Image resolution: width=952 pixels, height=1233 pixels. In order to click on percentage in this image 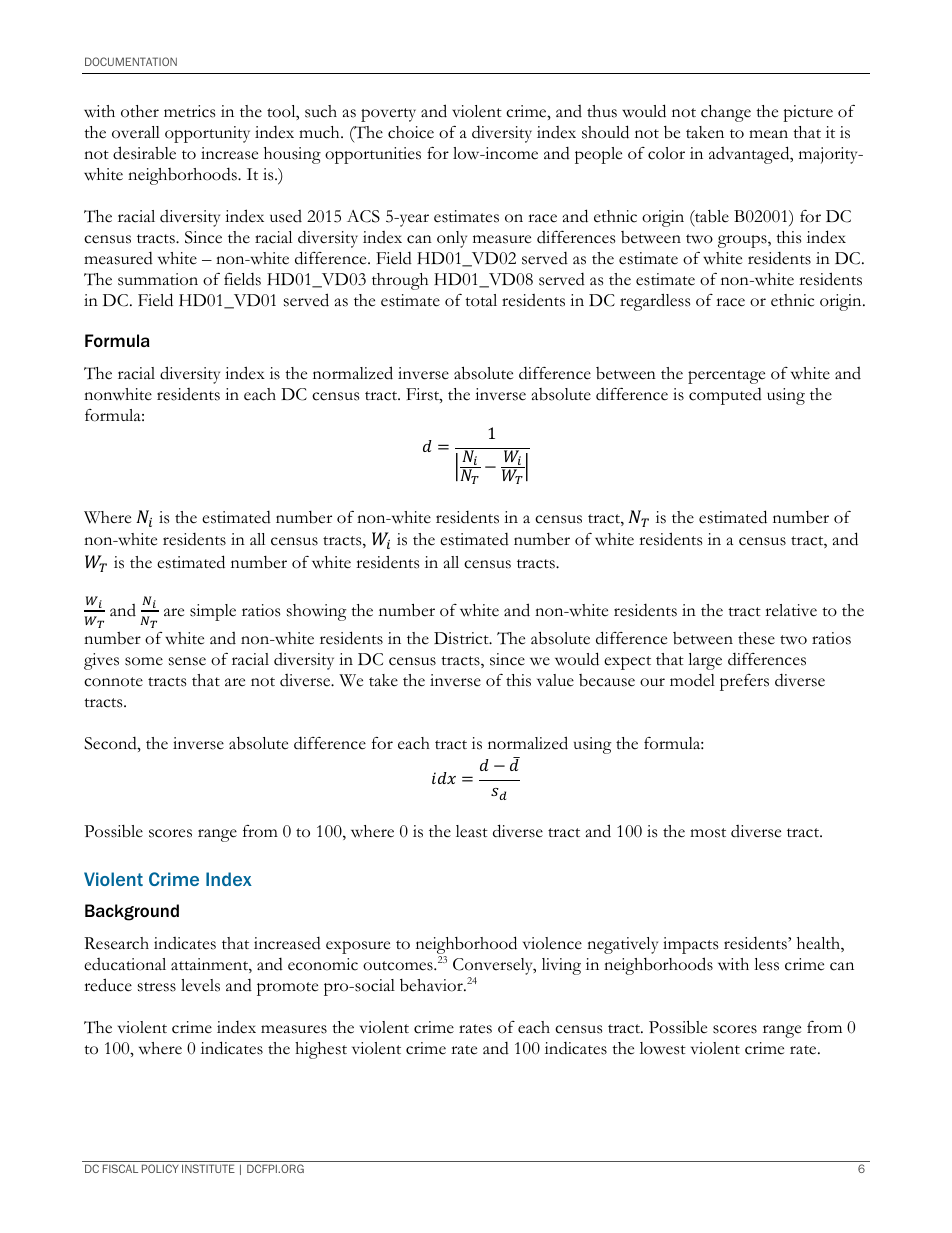, I will do `click(726, 377)`.
